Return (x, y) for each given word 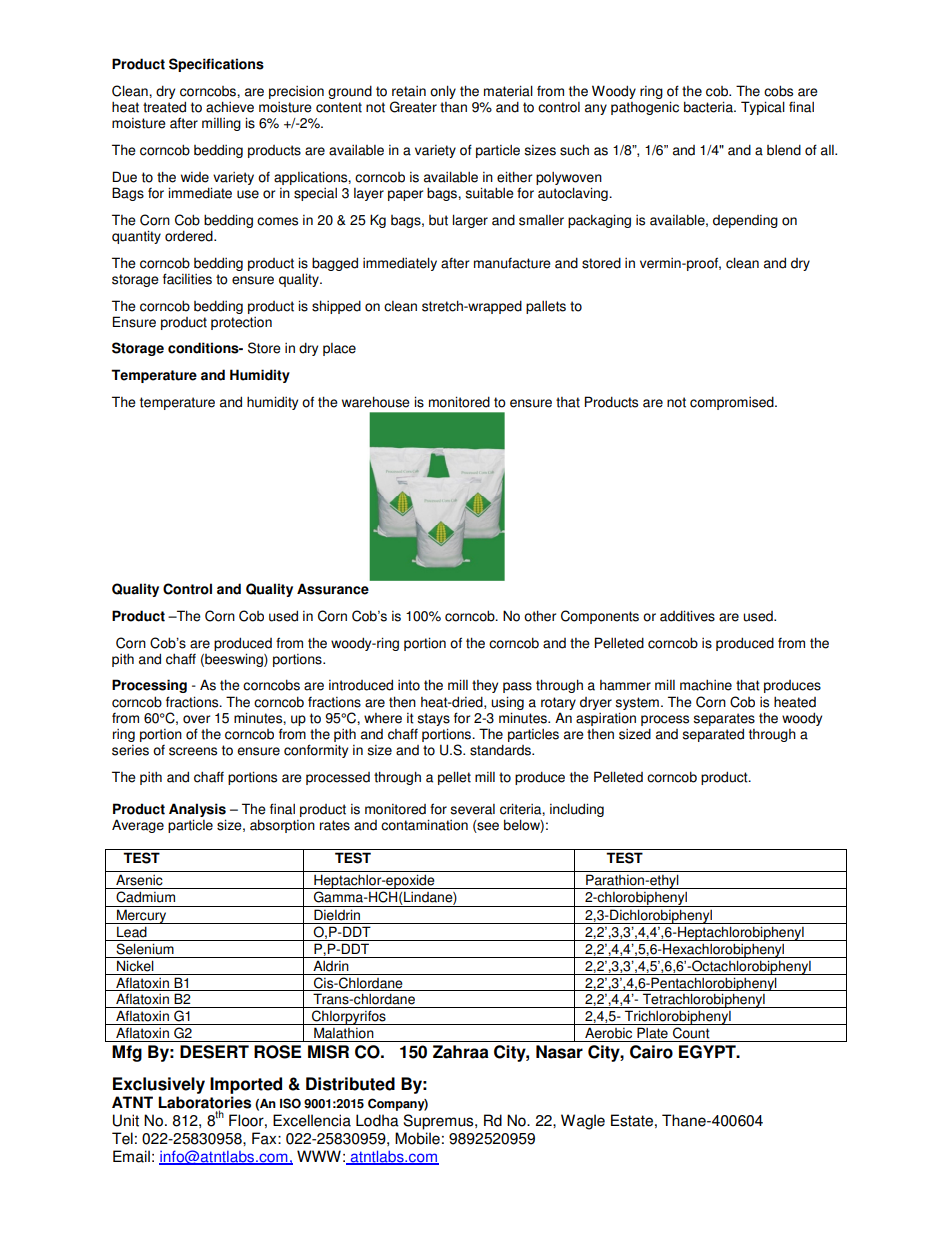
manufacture (512, 263)
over (196, 719)
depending (745, 221)
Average (138, 826)
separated (713, 735)
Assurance (333, 589)
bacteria (709, 107)
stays (433, 719)
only (443, 92)
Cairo (651, 1052)
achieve (230, 107)
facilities (187, 279)
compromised (733, 403)
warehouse (376, 402)
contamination (424, 825)
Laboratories (204, 1103)
